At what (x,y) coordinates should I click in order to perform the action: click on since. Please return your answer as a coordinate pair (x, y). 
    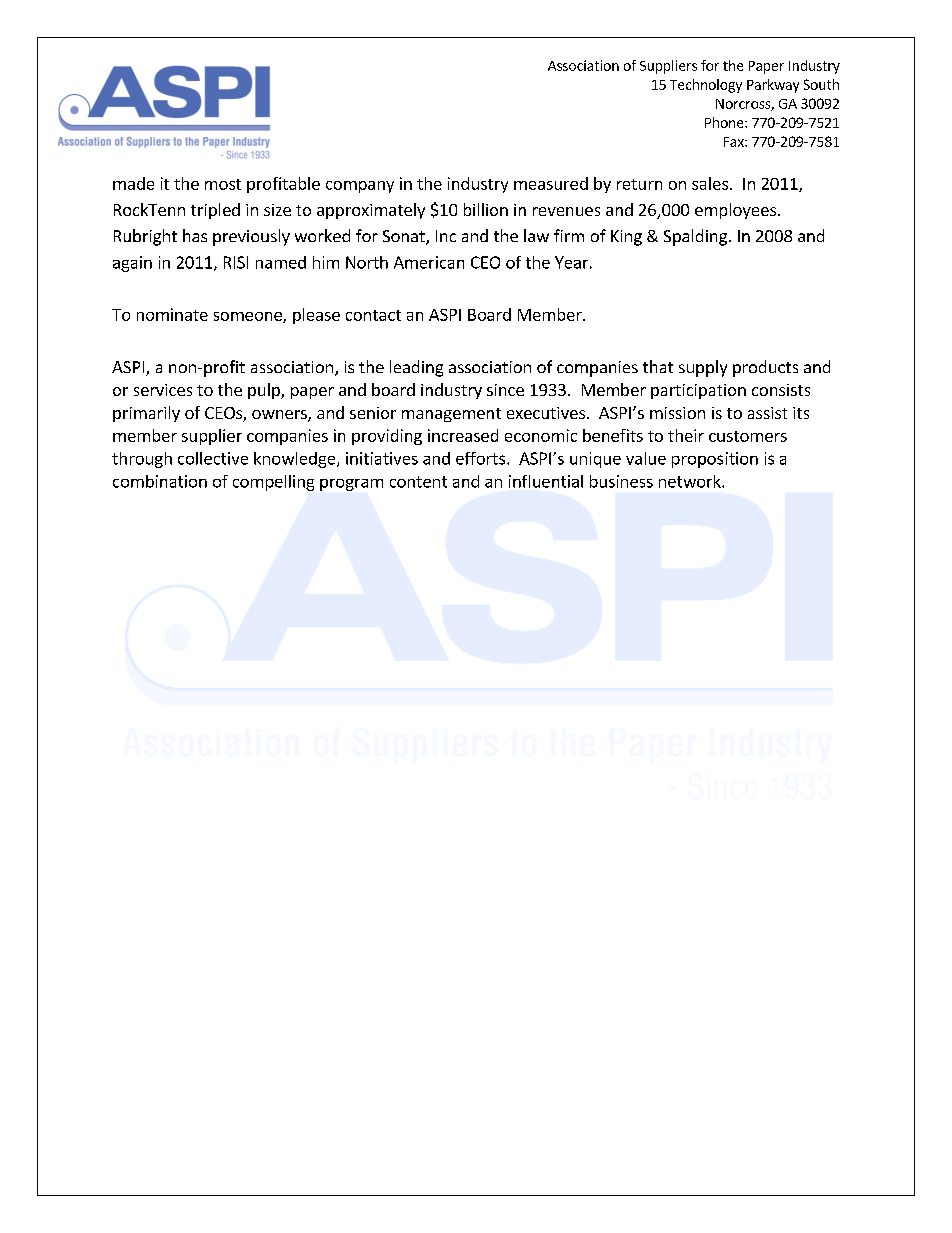
    Looking at the image, I should click on (505, 390).
